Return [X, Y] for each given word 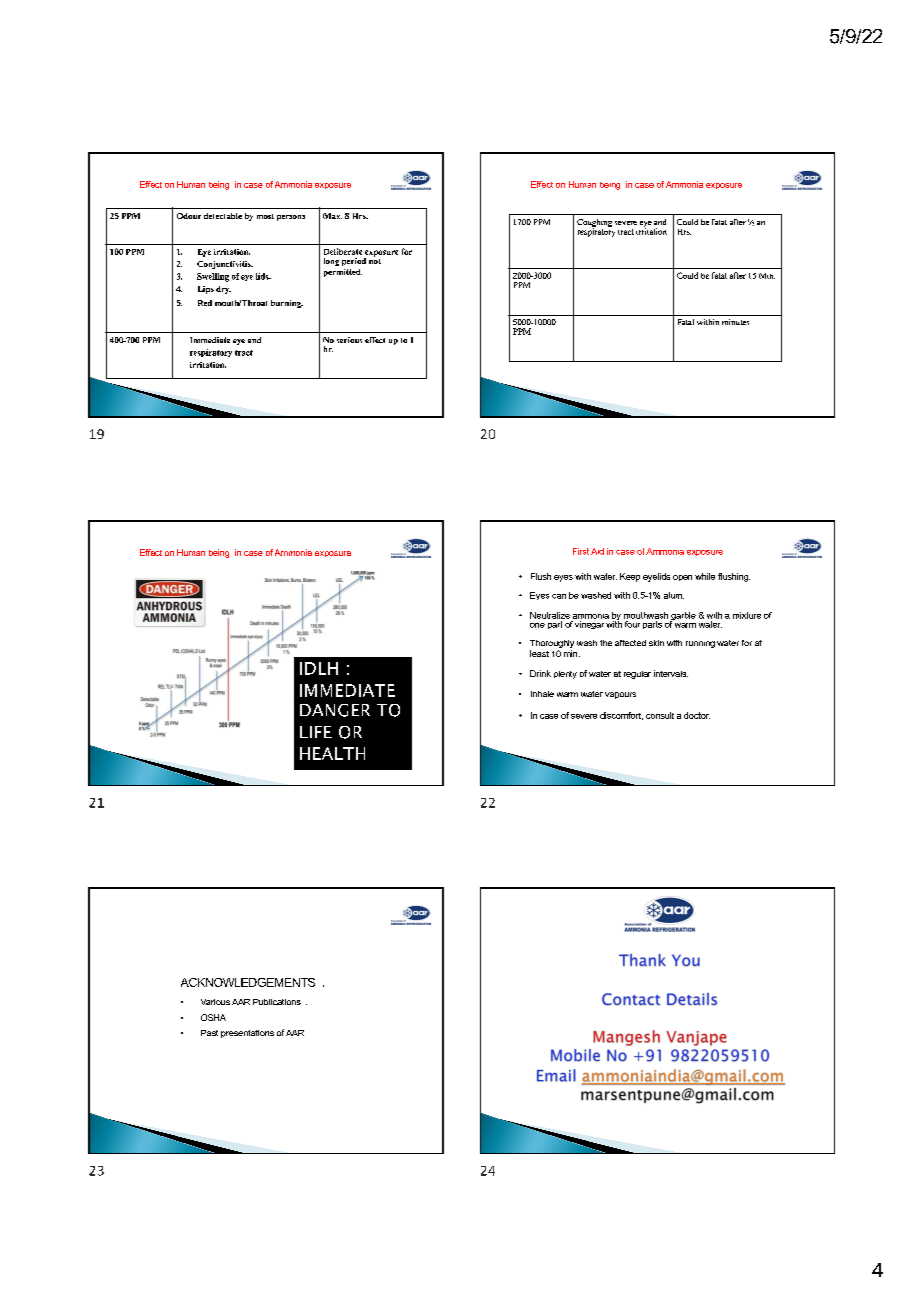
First [581, 551]
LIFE [316, 732]
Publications [277, 1002]
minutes [735, 322]
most [265, 216]
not [375, 260]
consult [660, 715]
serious [349, 340]
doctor [697, 715]
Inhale [542, 694]
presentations [247, 1034]
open [682, 578]
